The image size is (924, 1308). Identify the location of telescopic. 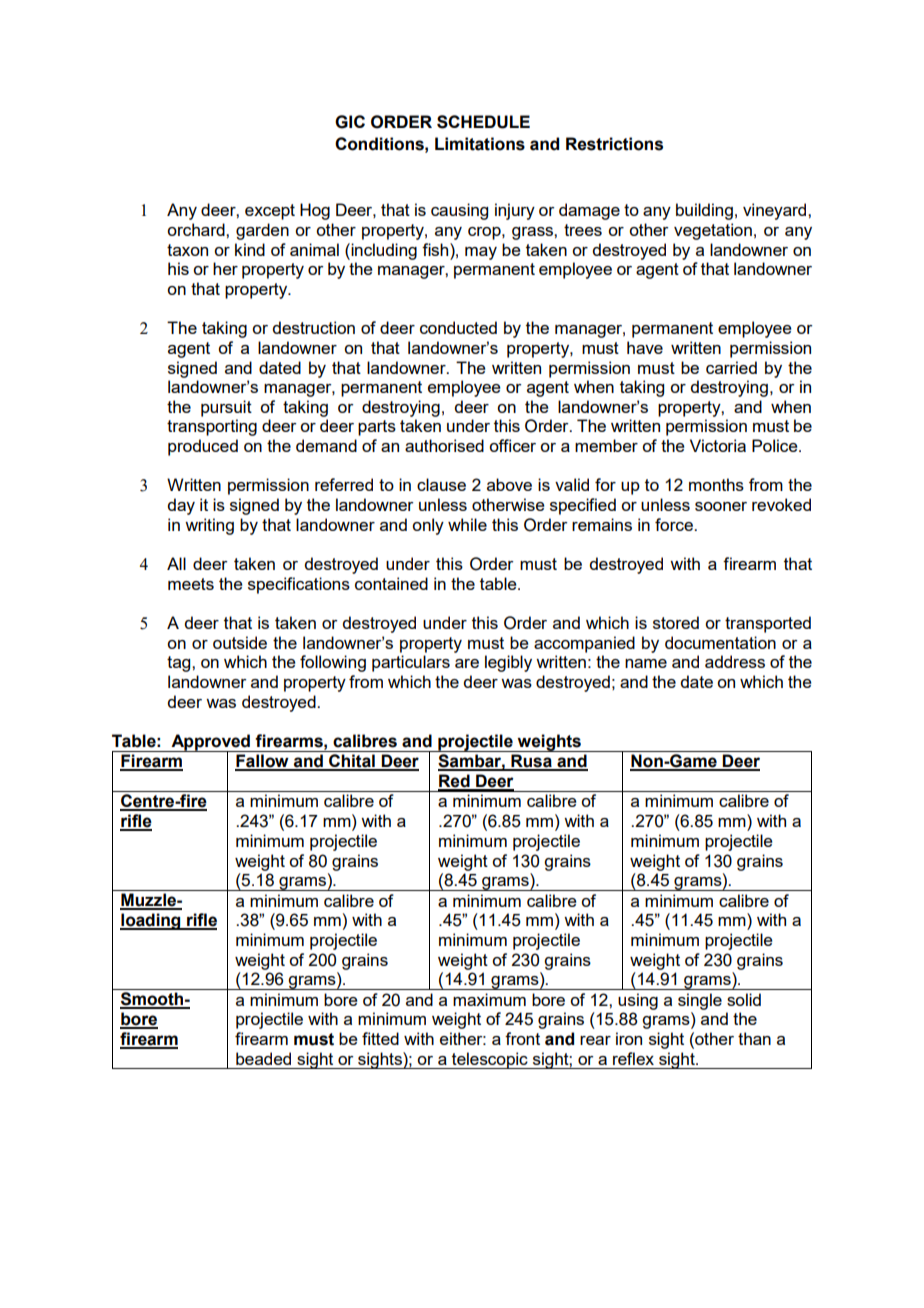
(490, 1060).
